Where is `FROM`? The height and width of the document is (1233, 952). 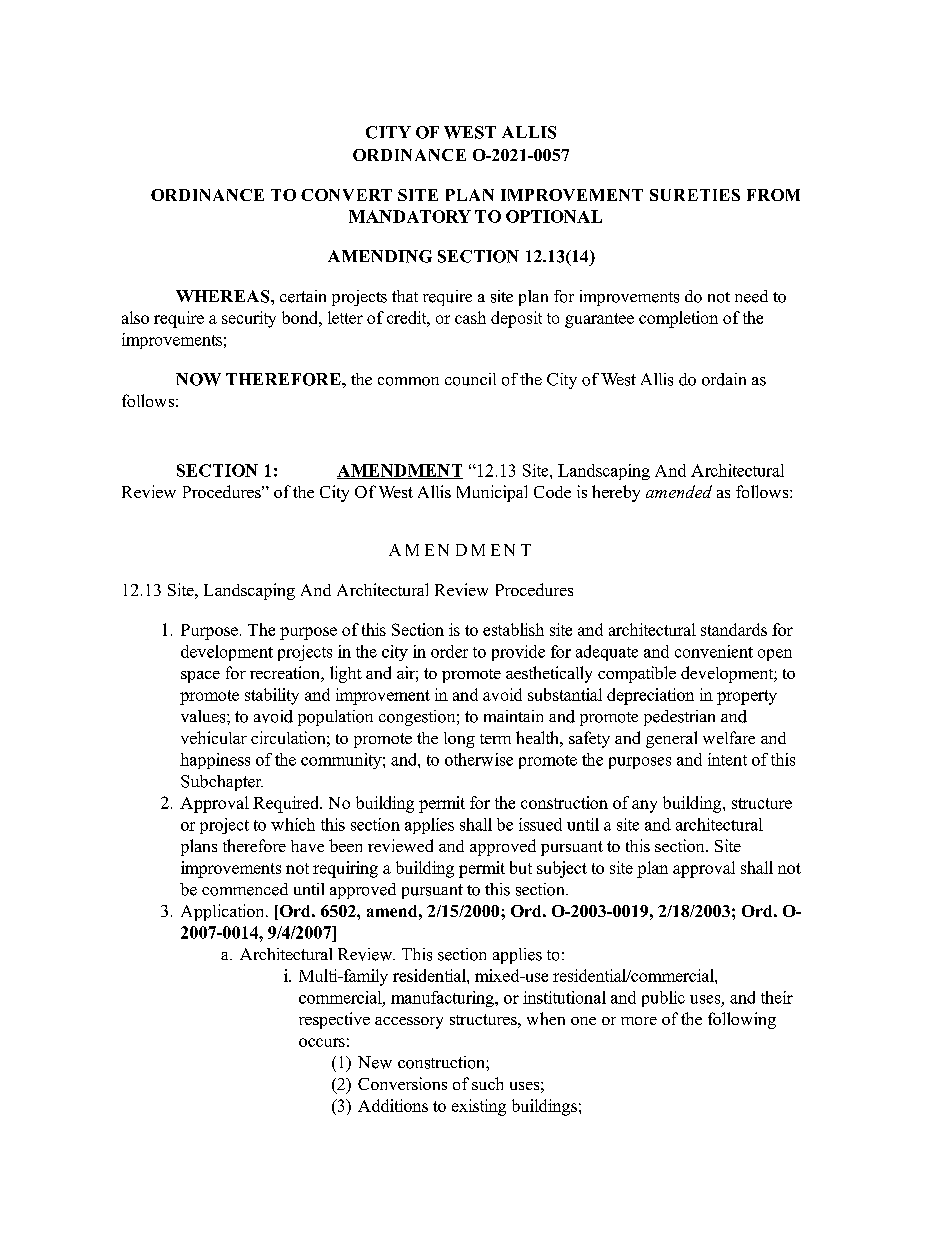
FROM is located at coordinates (773, 195).
